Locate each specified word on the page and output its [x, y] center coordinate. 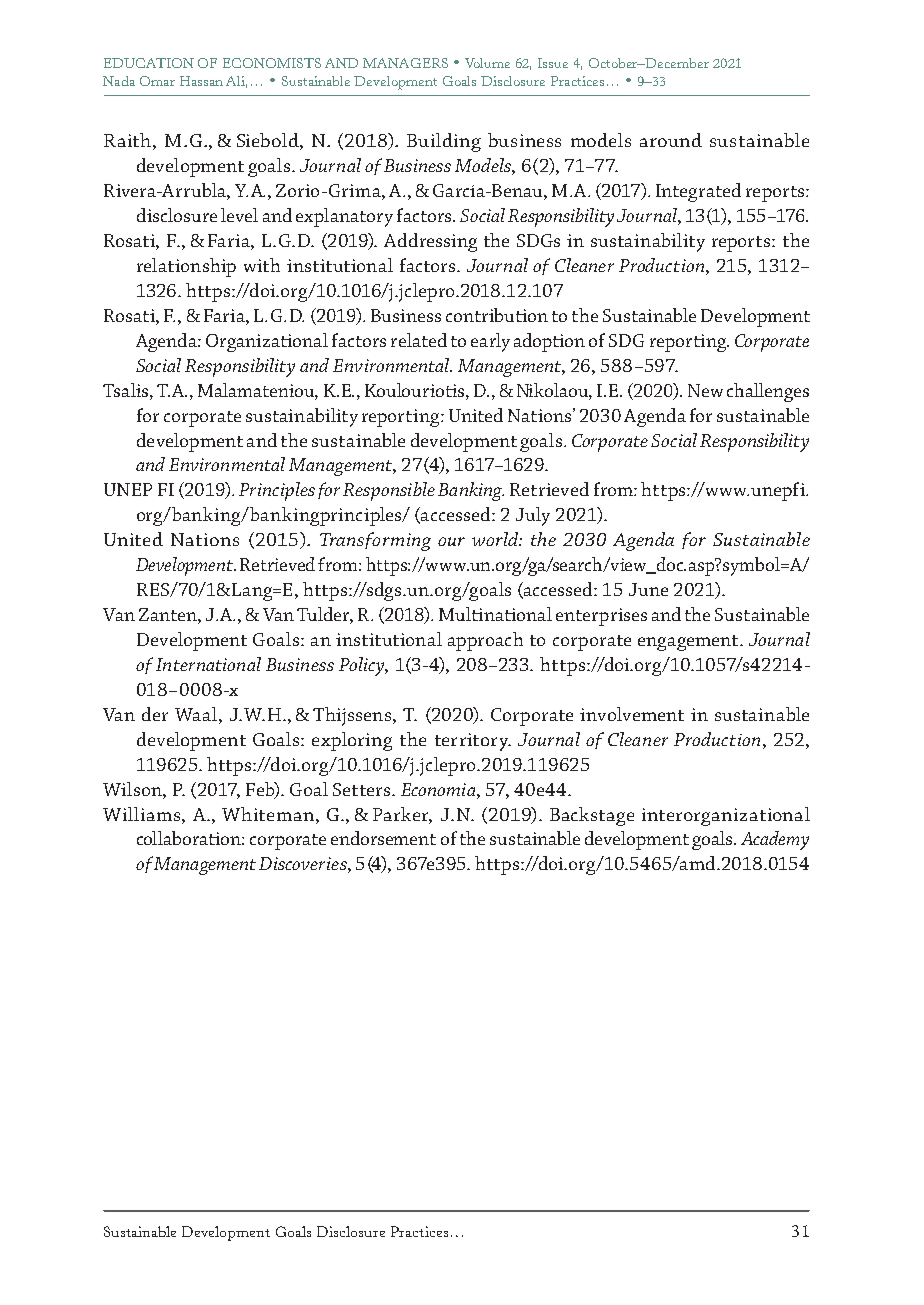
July [533, 516]
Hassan [201, 81]
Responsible [389, 491]
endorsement [383, 838]
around [671, 140]
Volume [487, 63]
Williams [143, 814]
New [705, 390]
